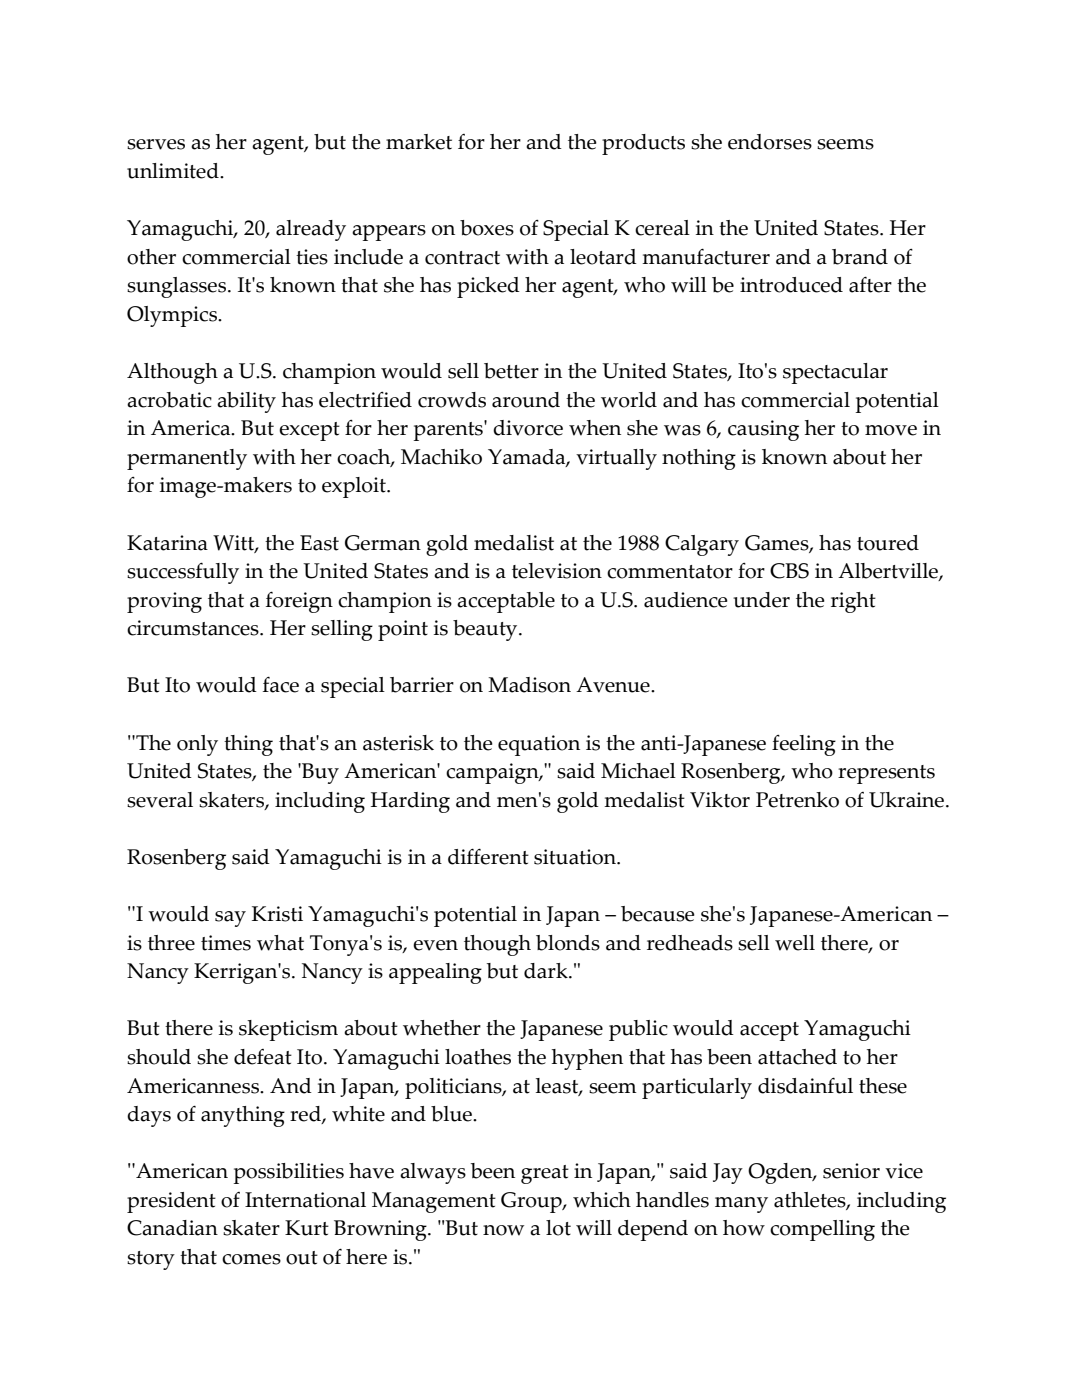 Image resolution: width=1081 pixels, height=1398 pixels. I want to click on unlimited, so click(174, 171).
